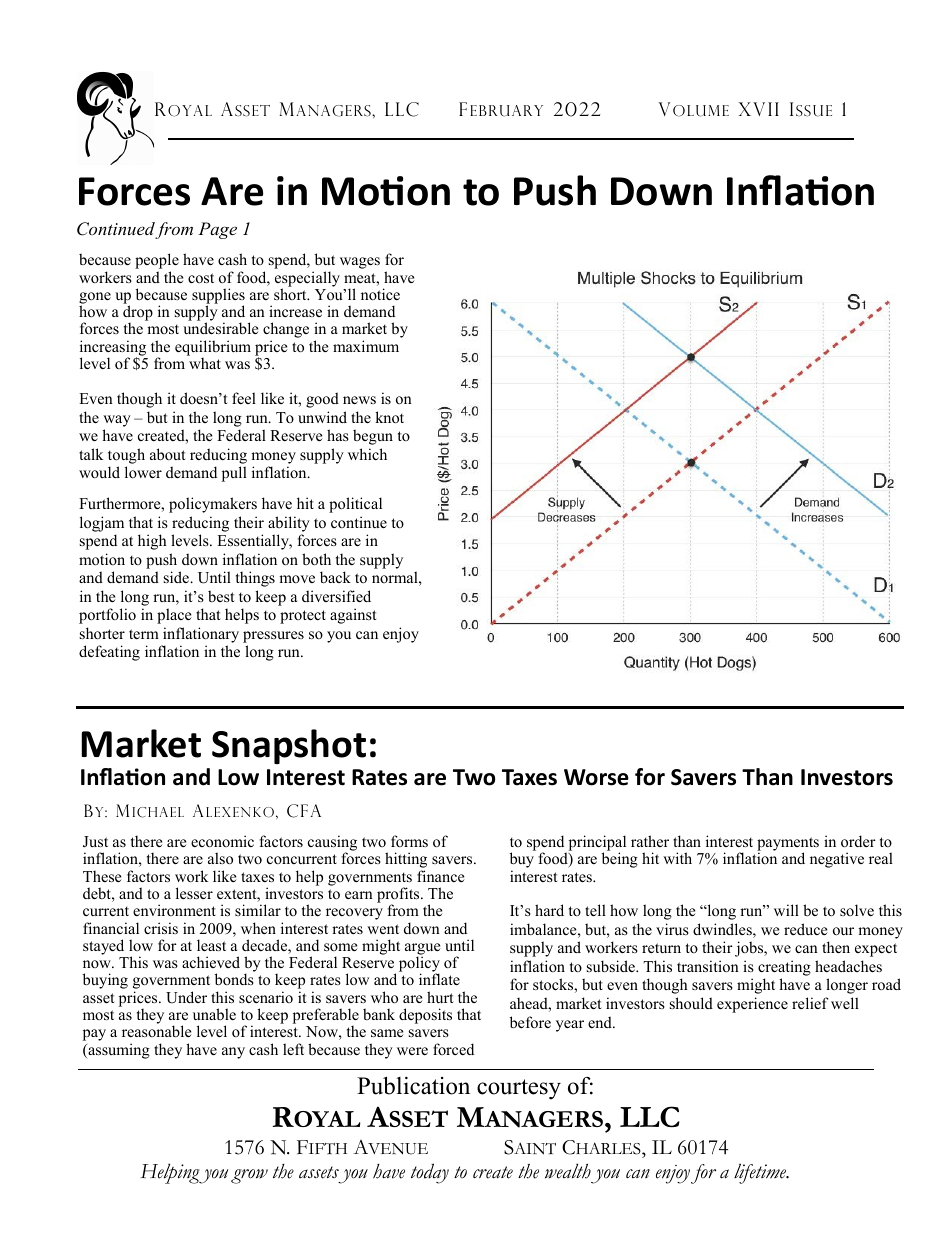  What do you see at coordinates (596, 777) in the screenshot?
I see `Worse` at bounding box center [596, 777].
